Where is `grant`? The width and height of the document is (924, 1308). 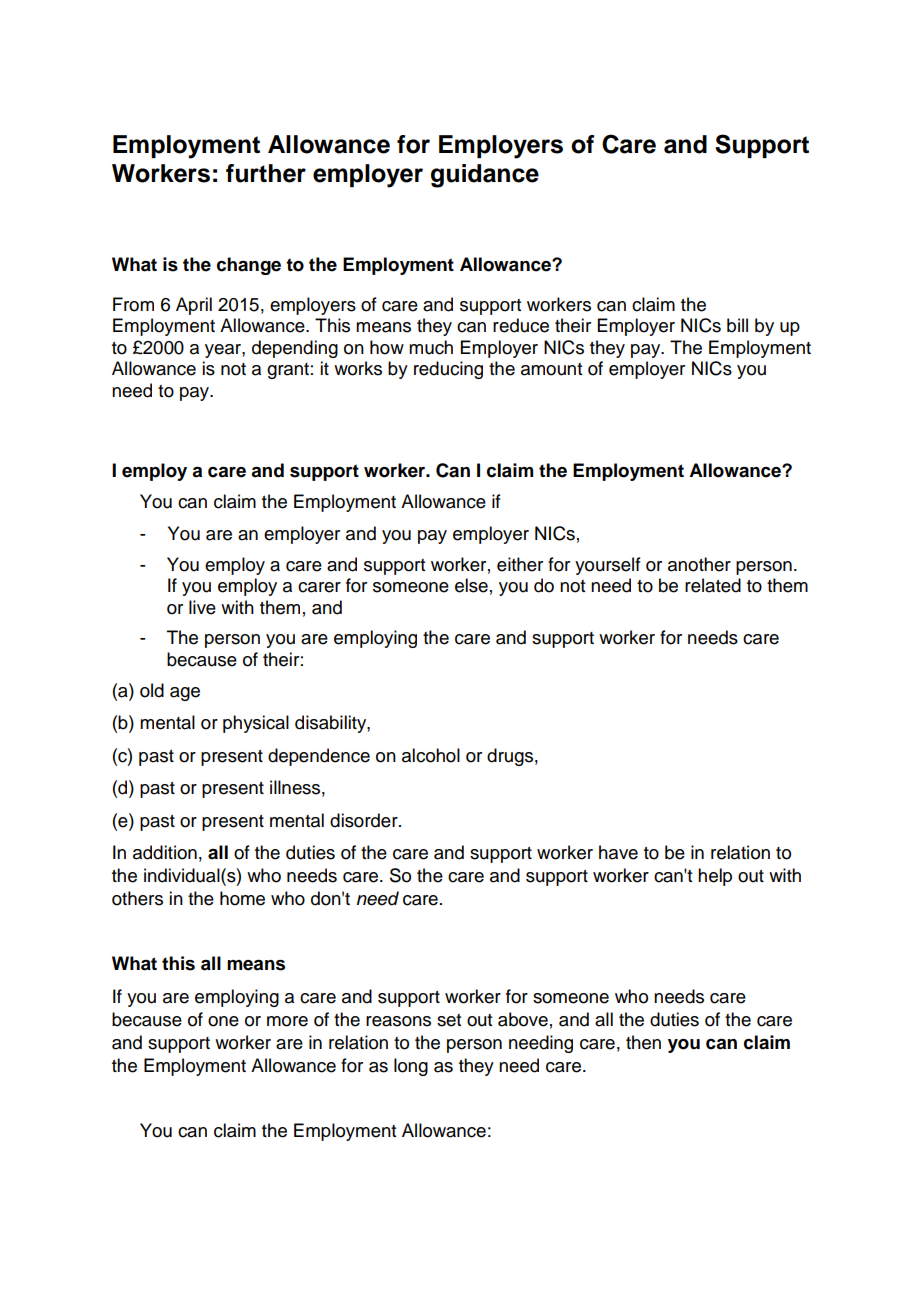
grant is located at coordinates (288, 371).
